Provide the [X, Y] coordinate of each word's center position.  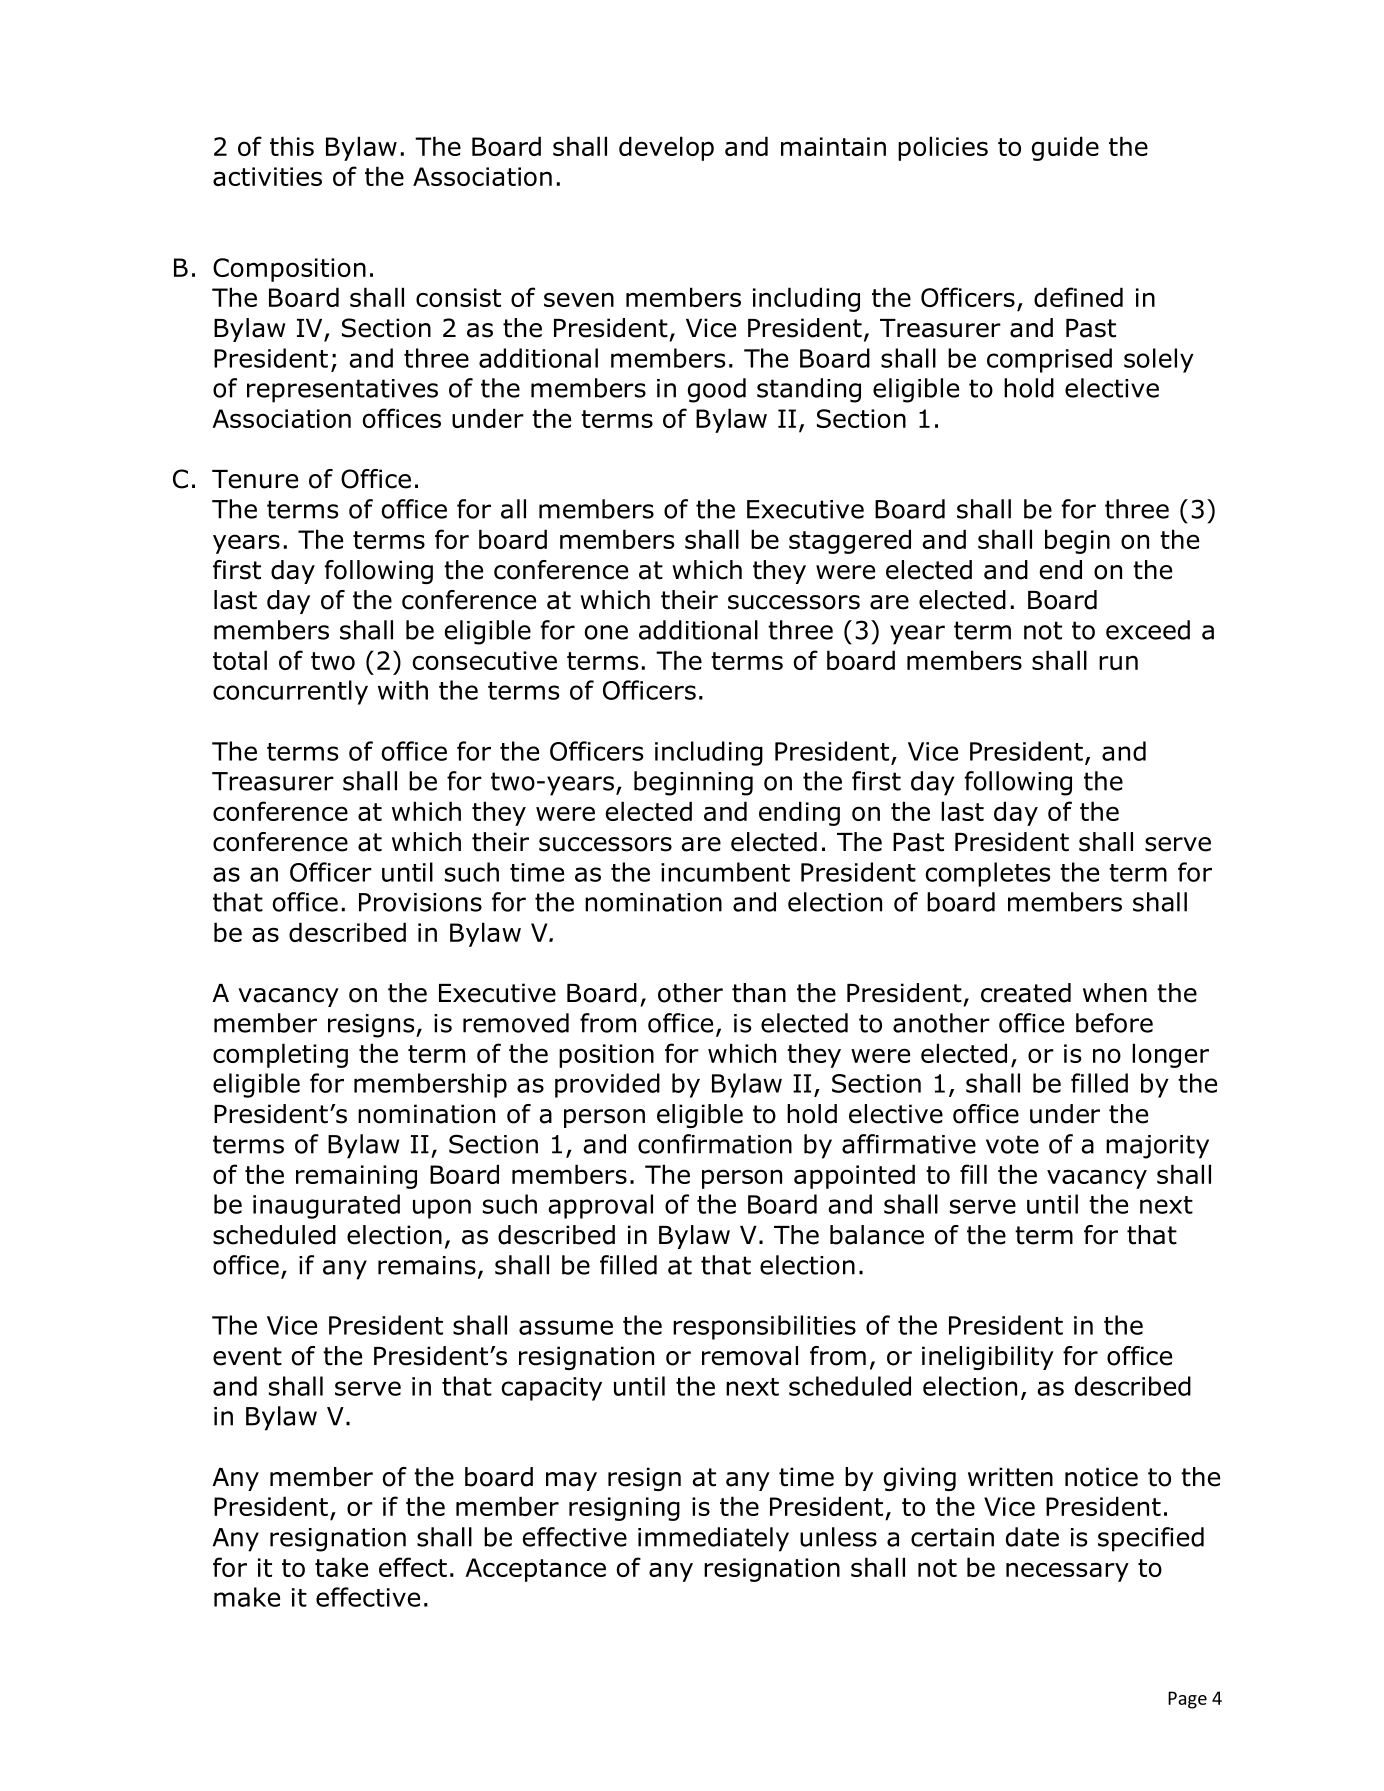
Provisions [420, 902]
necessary [1067, 1572]
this [292, 146]
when [1115, 993]
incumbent [725, 872]
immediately [713, 1539]
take [341, 1567]
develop [666, 148]
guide [1065, 148]
